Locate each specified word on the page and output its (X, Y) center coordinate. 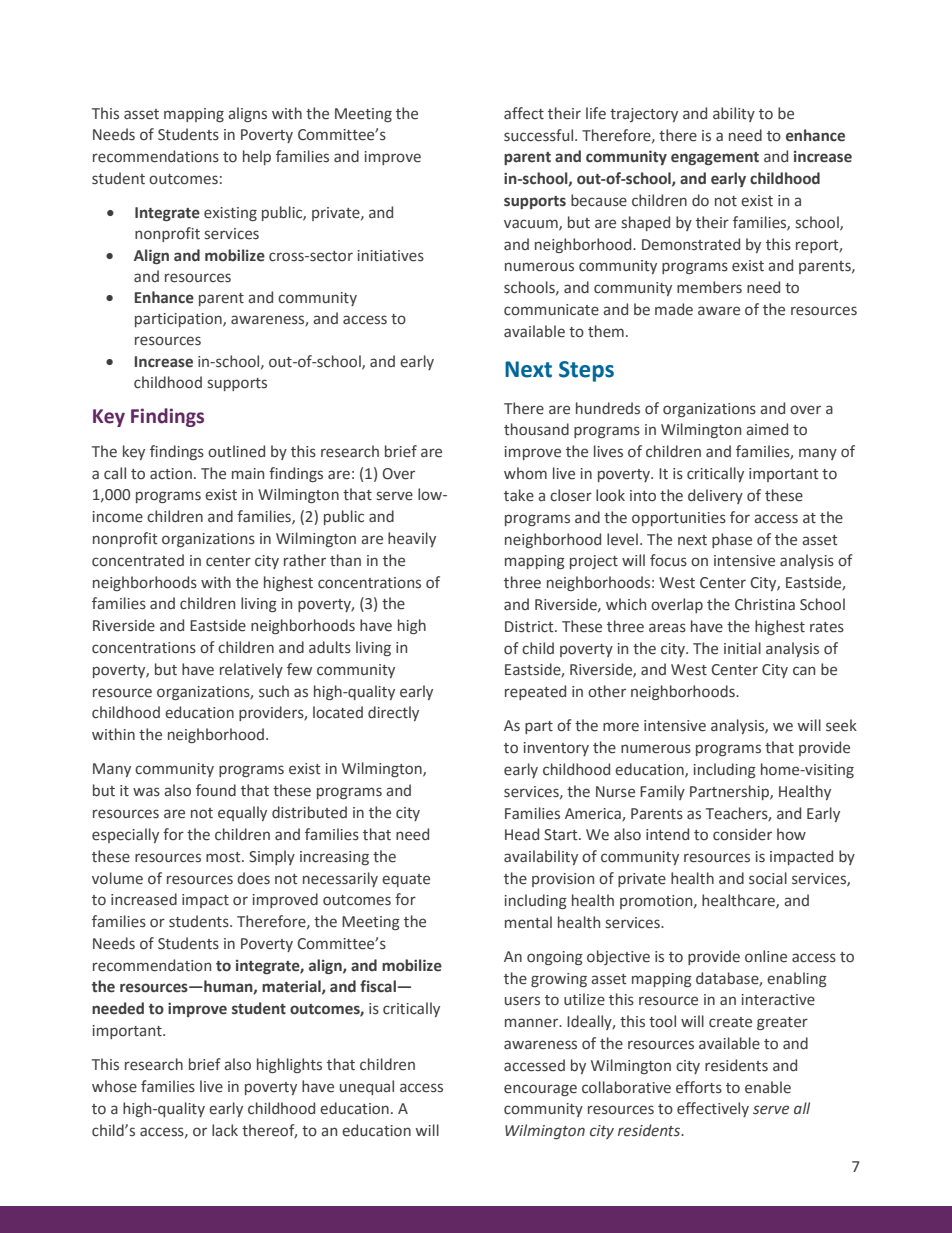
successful (540, 135)
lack (225, 1130)
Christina (765, 604)
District (530, 627)
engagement (715, 158)
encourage (540, 1090)
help (257, 157)
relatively (251, 670)
